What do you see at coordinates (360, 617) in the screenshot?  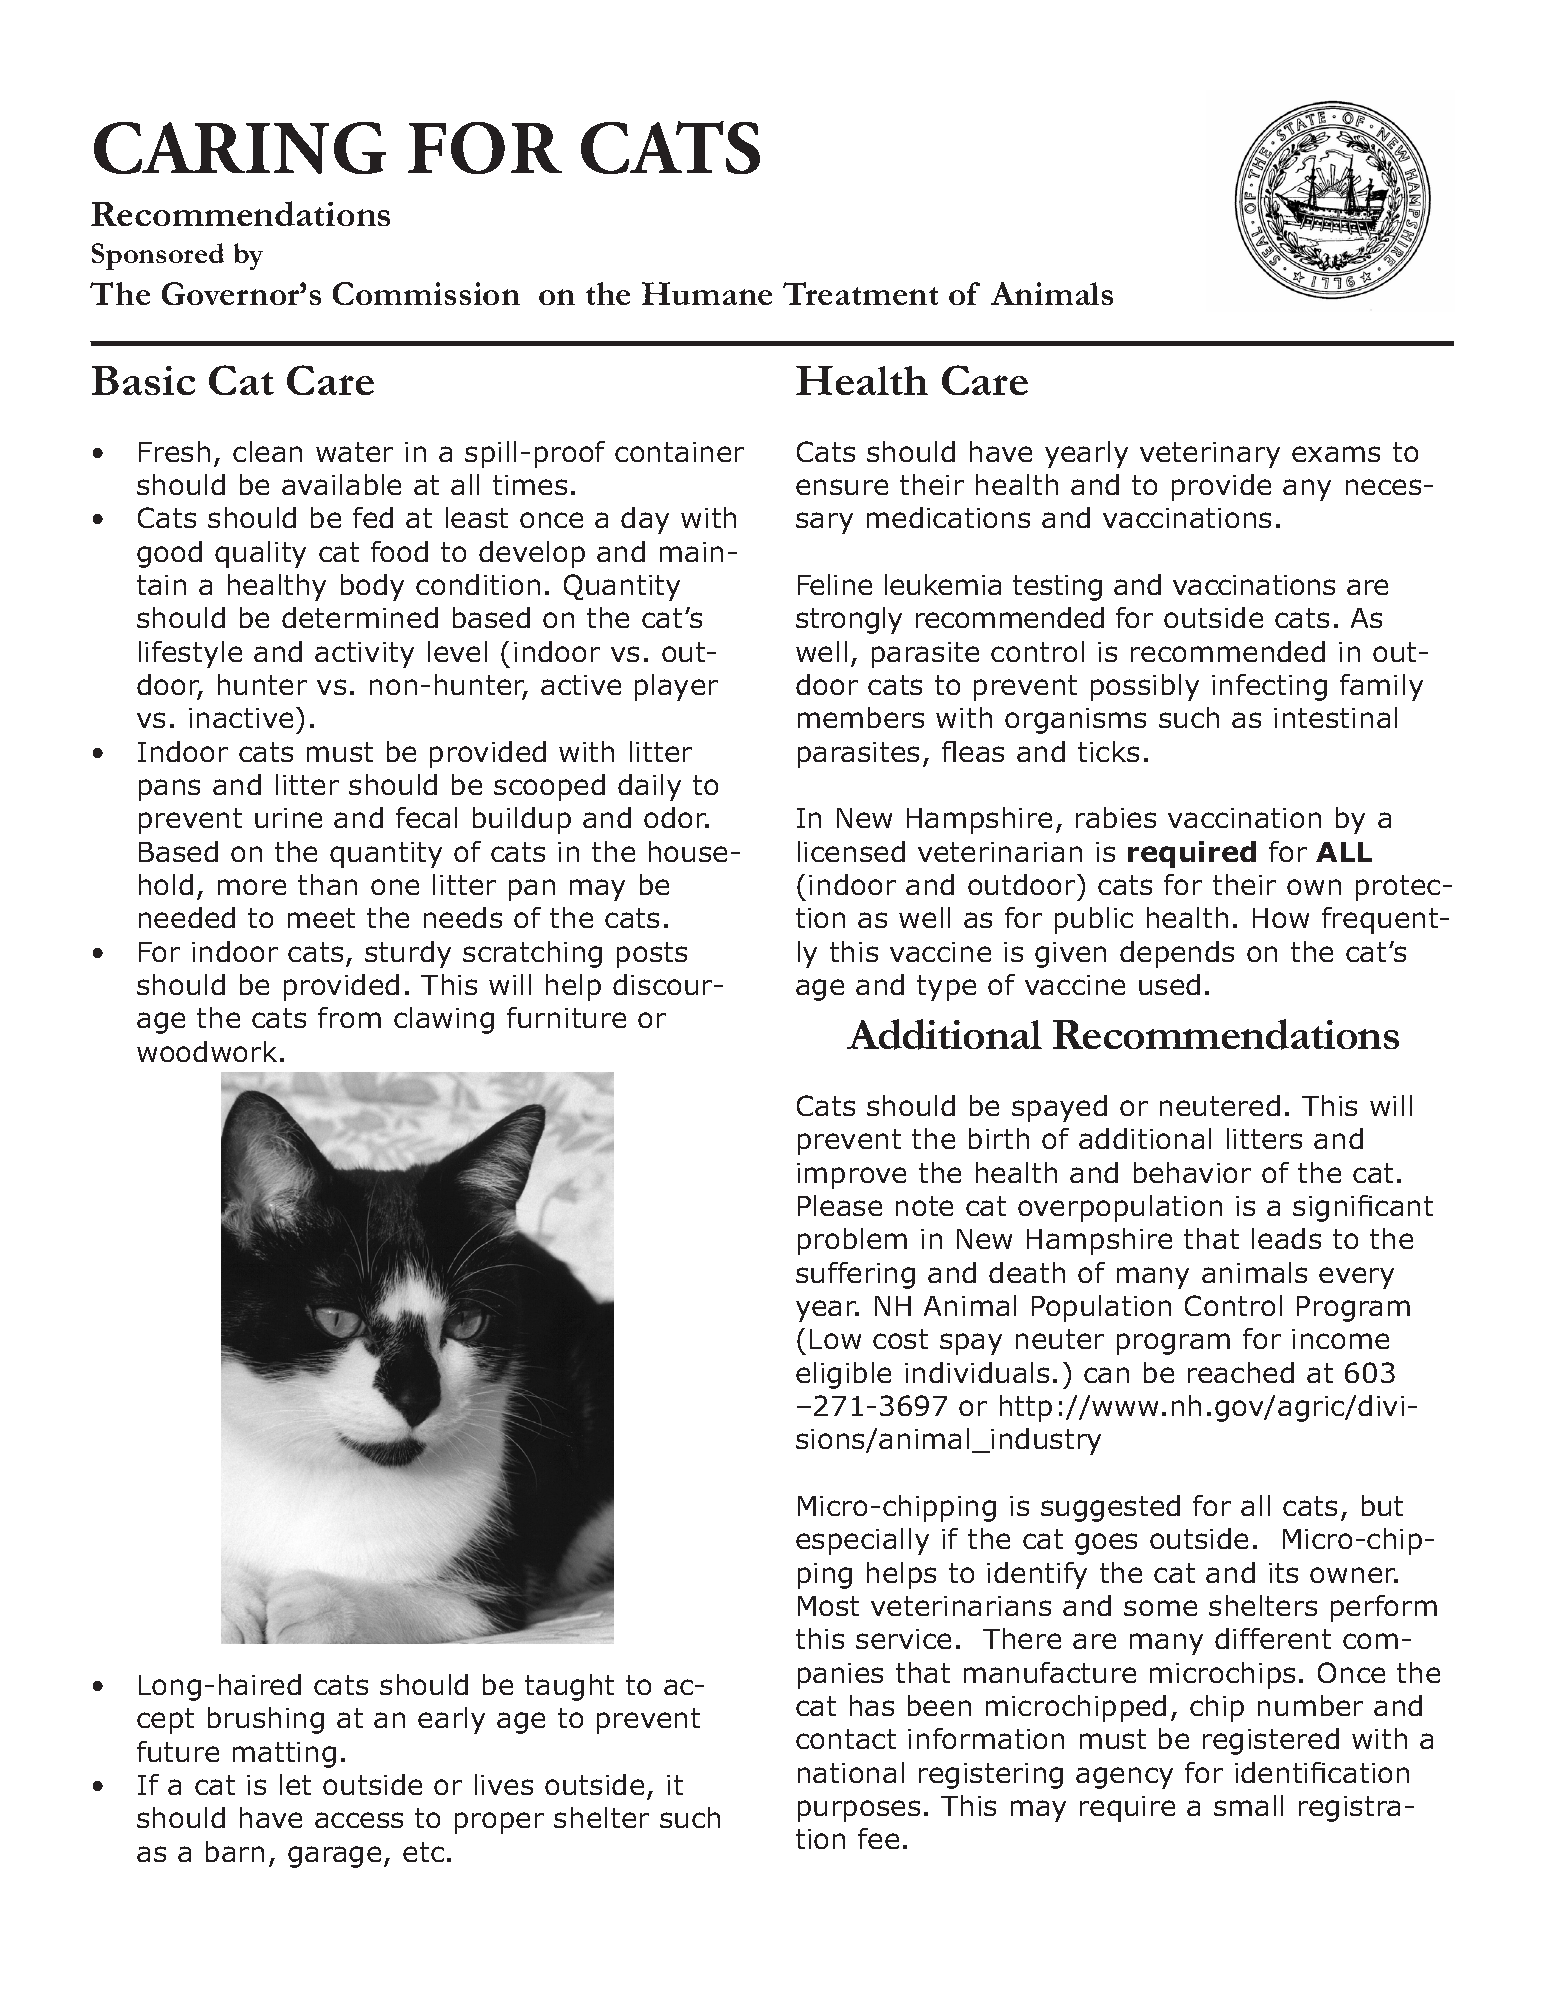 I see `determined` at bounding box center [360, 617].
